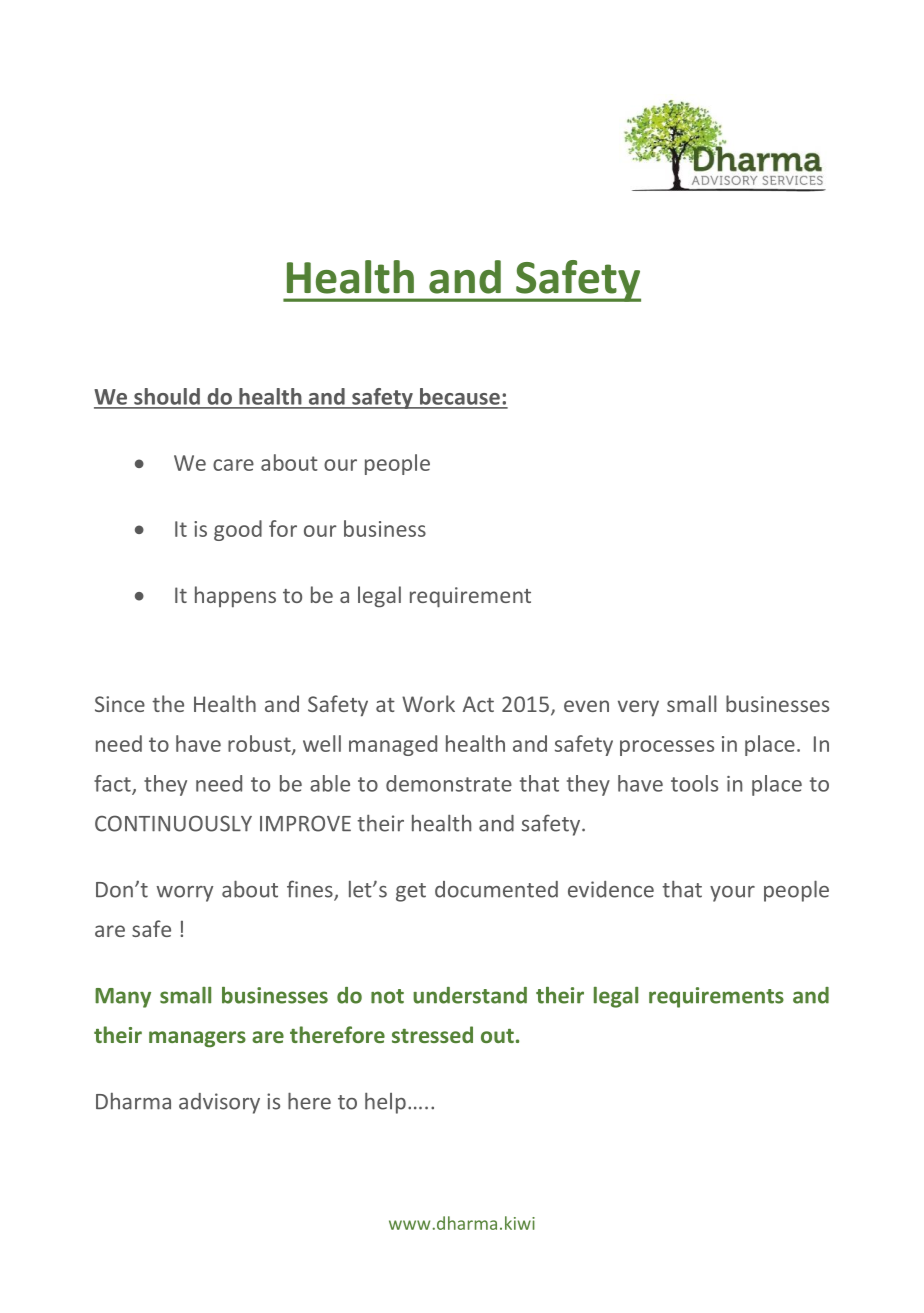 This page has height=1313, width=924. What do you see at coordinates (428, 703) in the page?
I see `Work` at bounding box center [428, 703].
